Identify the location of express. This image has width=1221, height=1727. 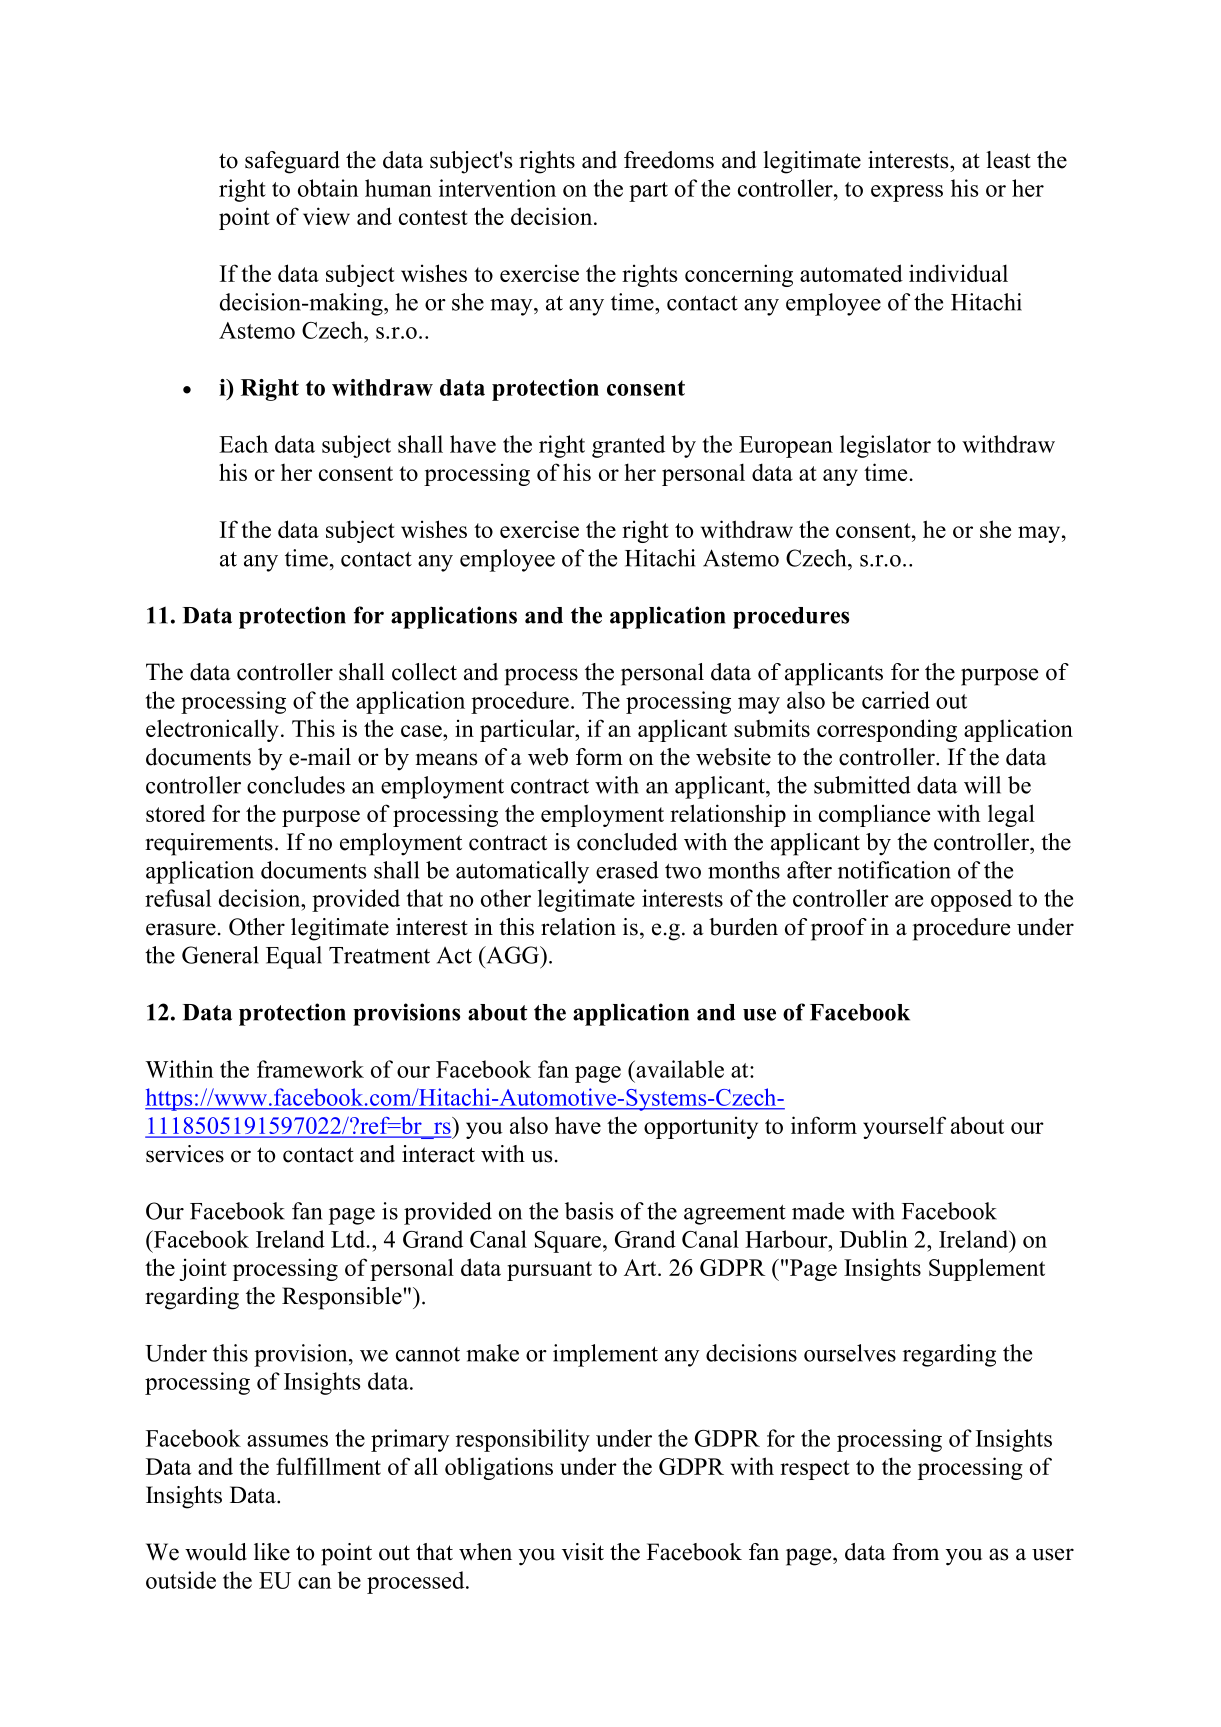
(907, 193).
